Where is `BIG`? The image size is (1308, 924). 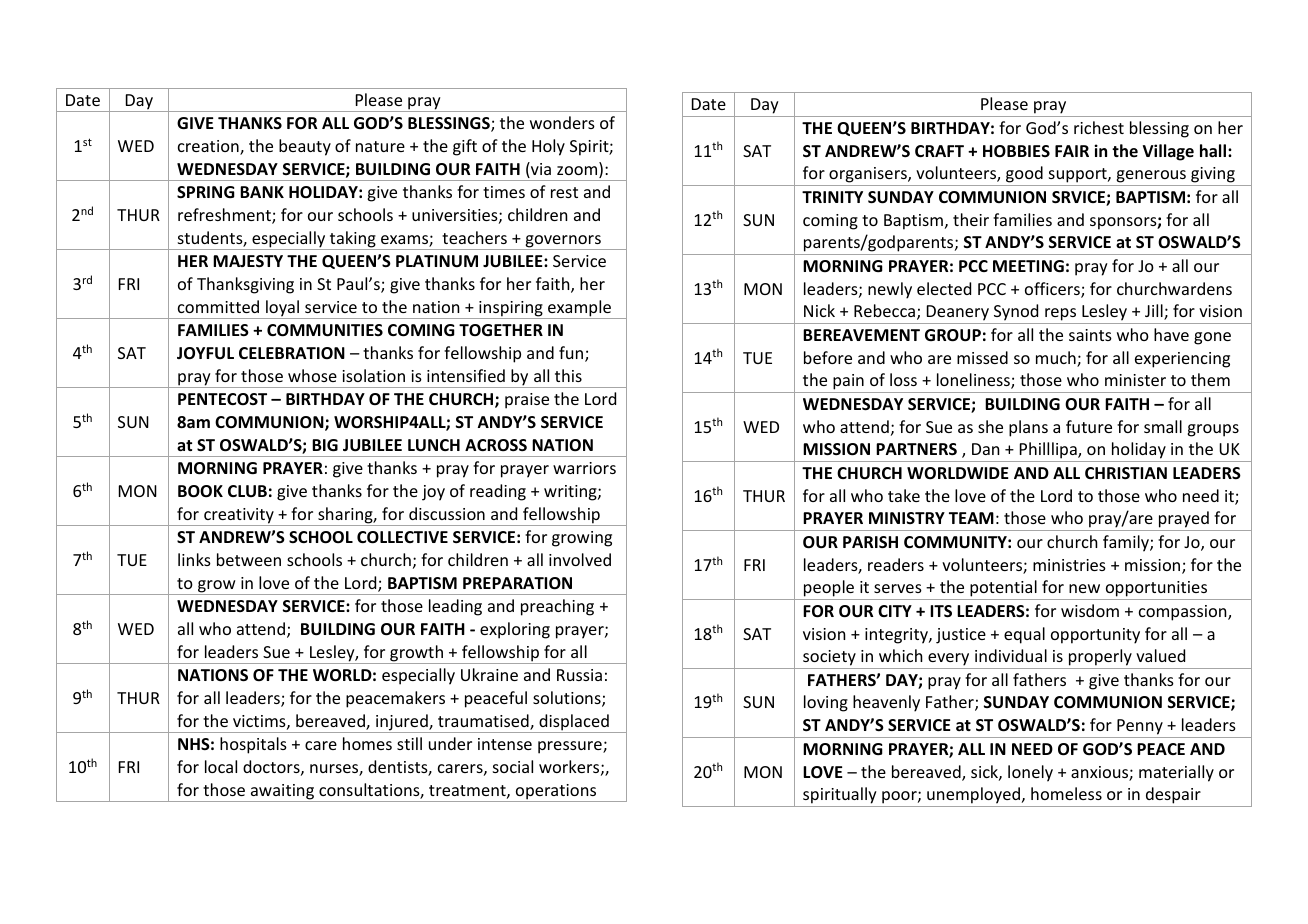
BIG is located at coordinates (325, 445).
